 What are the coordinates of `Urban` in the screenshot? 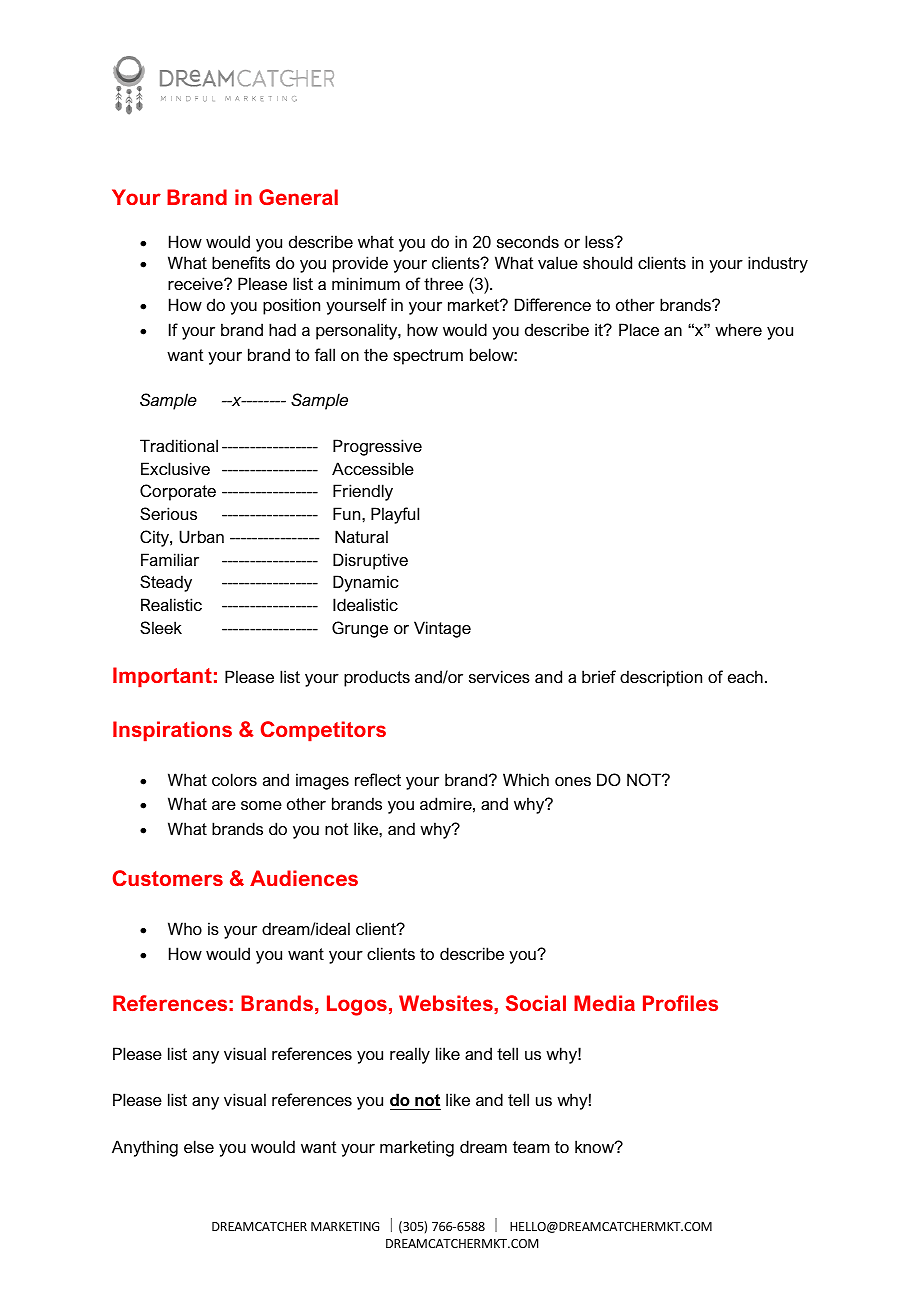 It's located at (201, 536).
